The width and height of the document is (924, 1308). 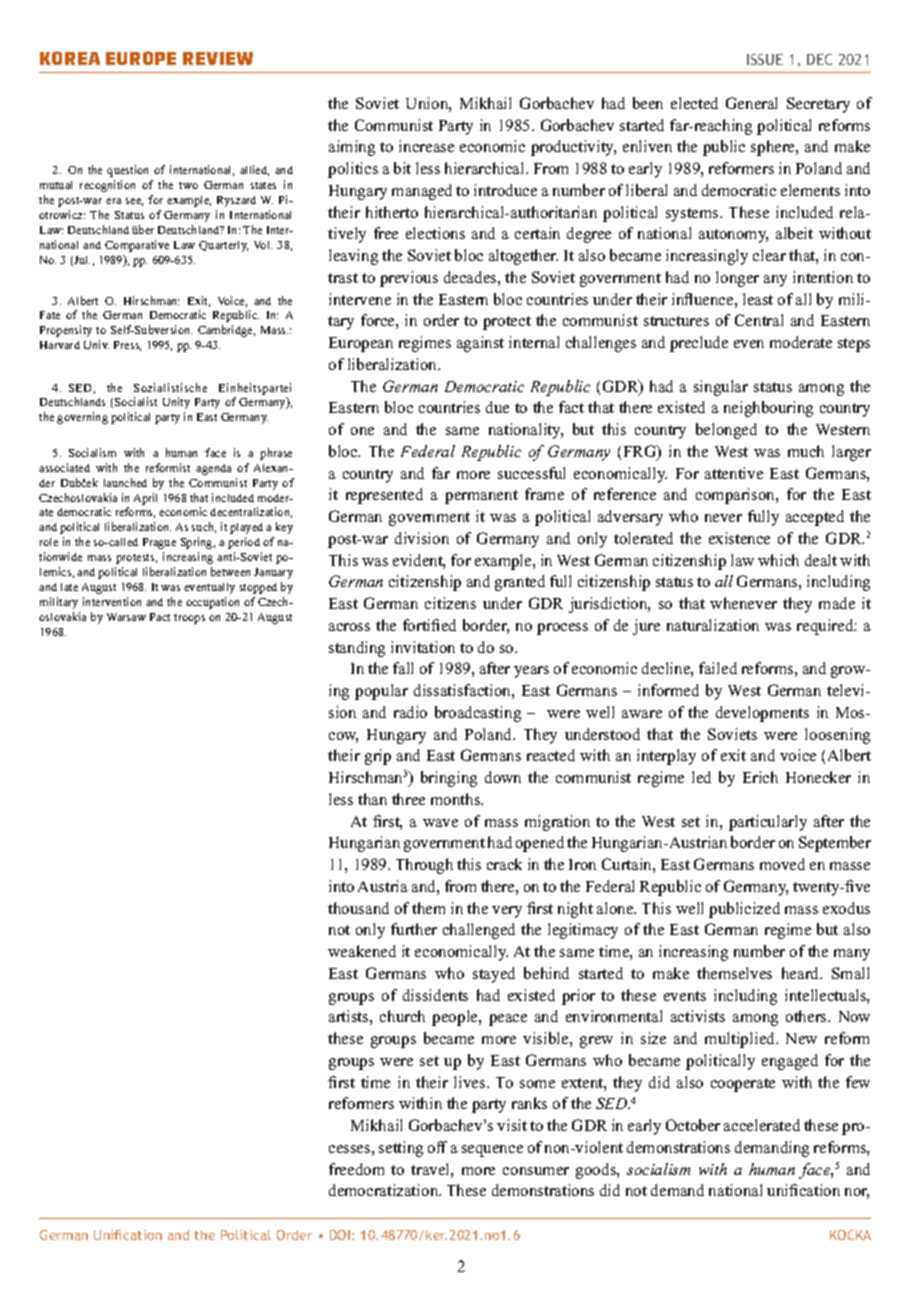 What do you see at coordinates (385, 1190) in the document?
I see `democratization` at bounding box center [385, 1190].
